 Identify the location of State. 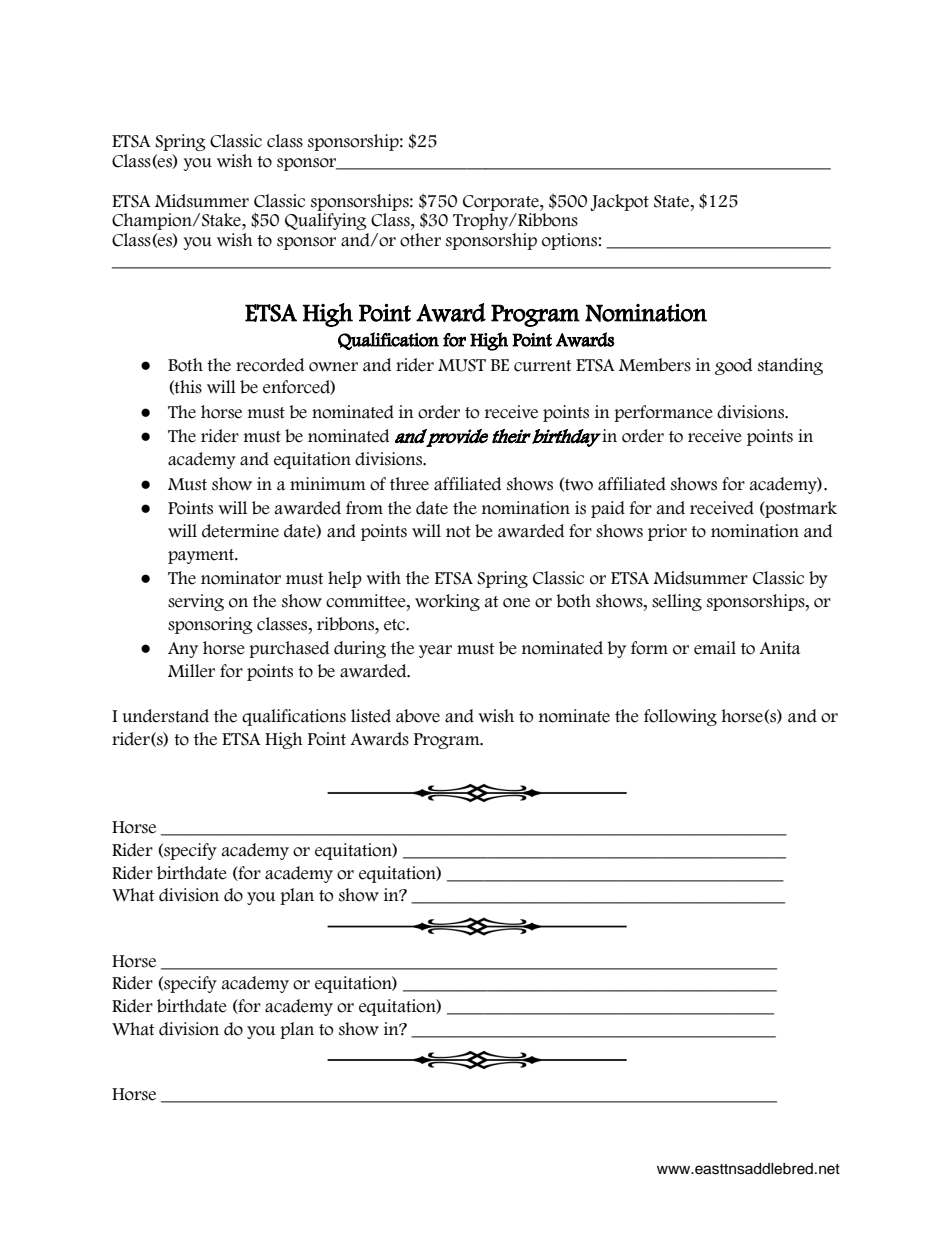
(673, 201).
